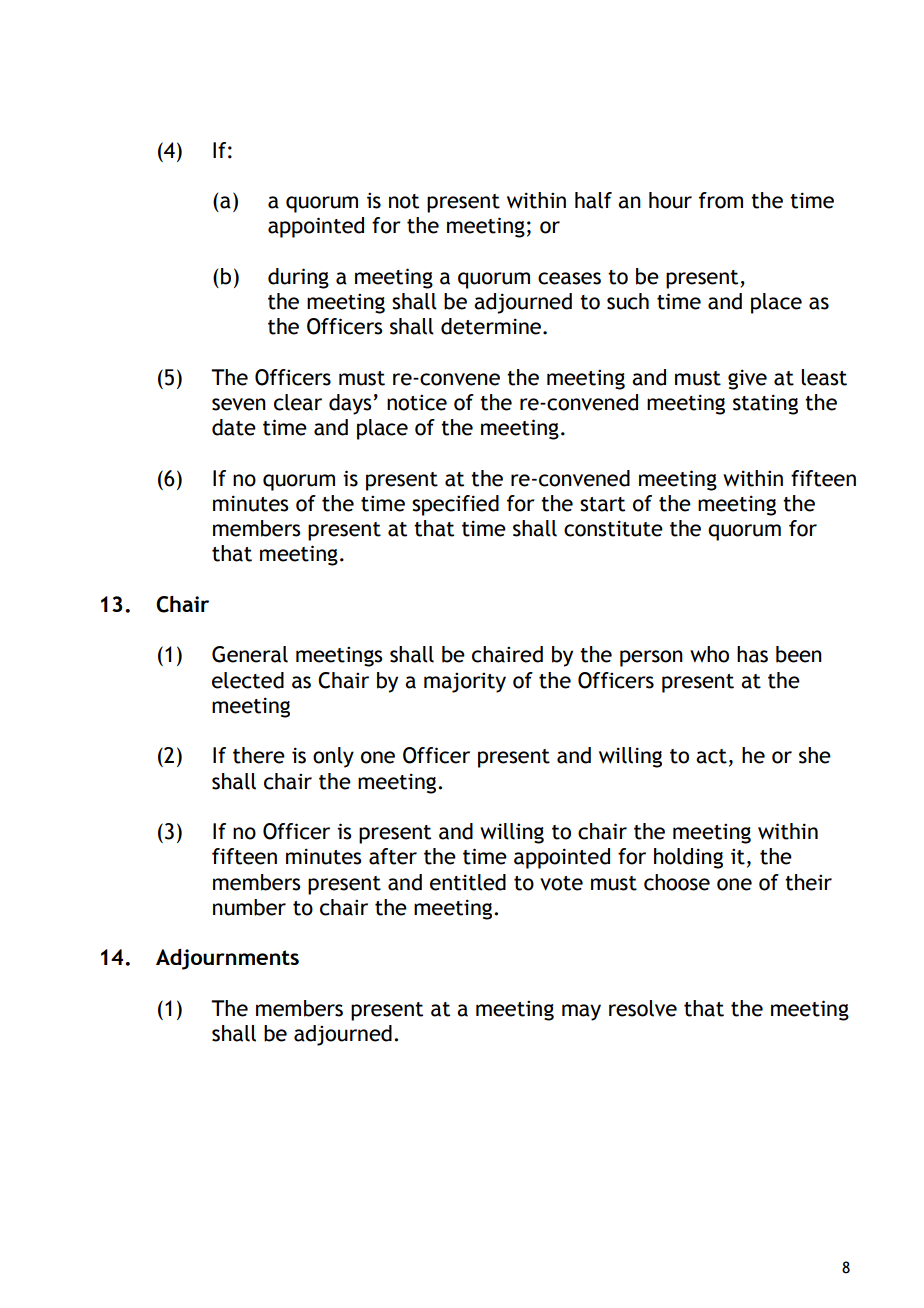  Describe the element at coordinates (465, 682) in the screenshot. I see `majority` at that location.
